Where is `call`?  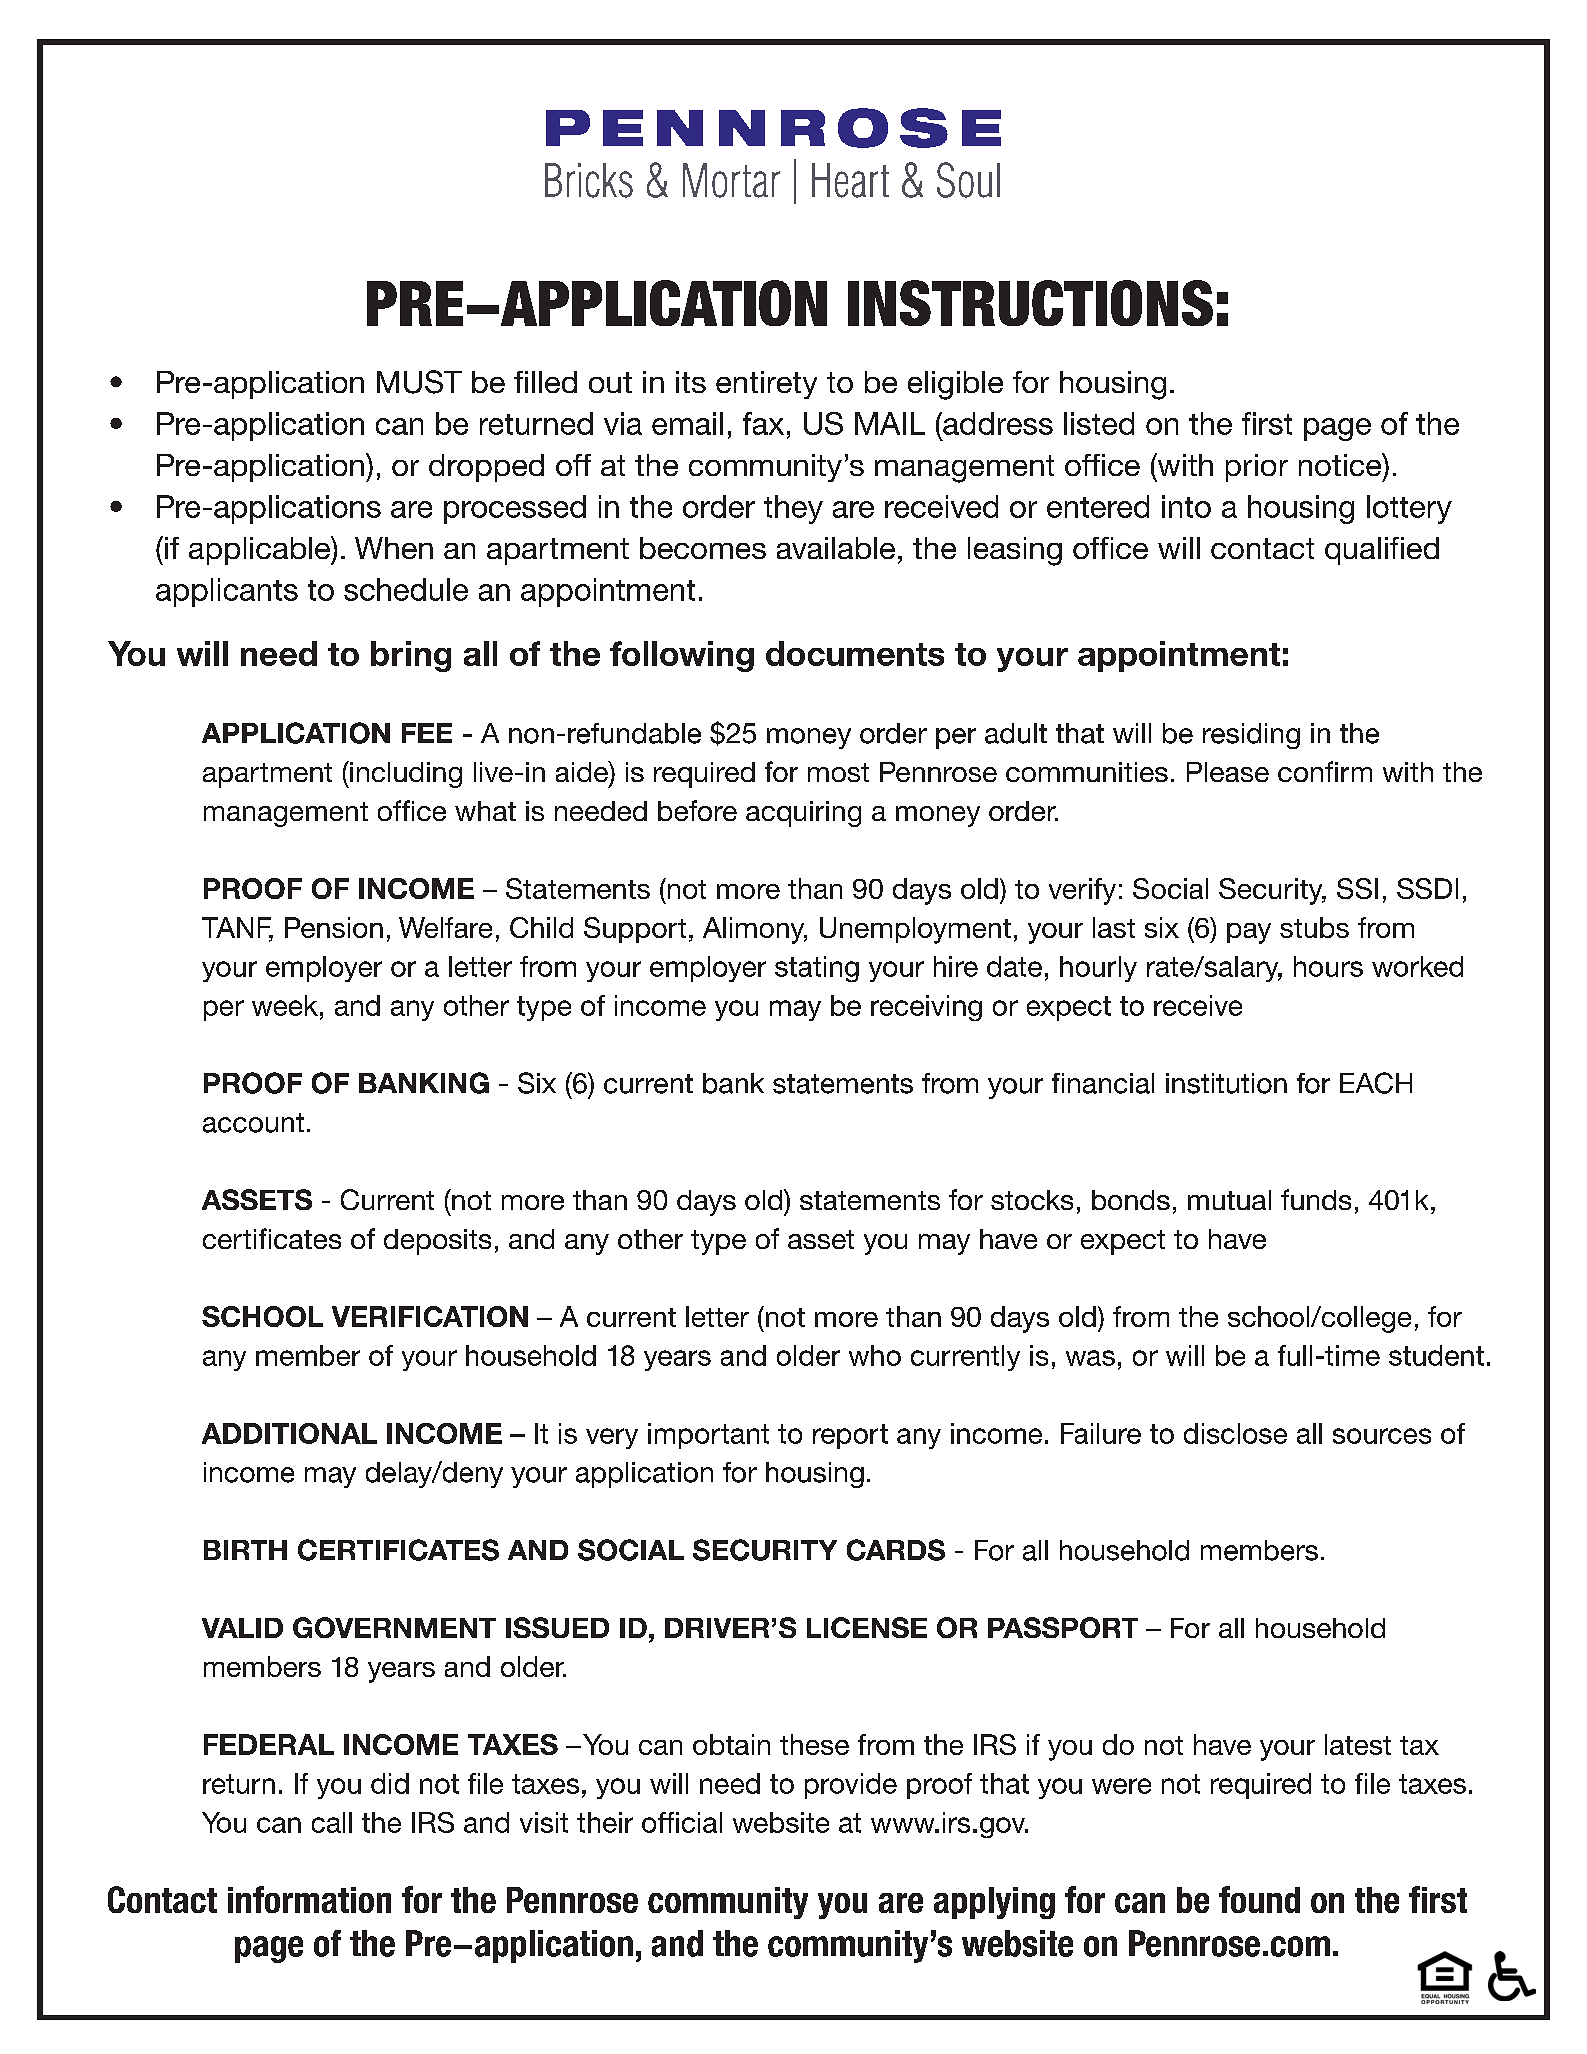 call is located at coordinates (332, 1822).
